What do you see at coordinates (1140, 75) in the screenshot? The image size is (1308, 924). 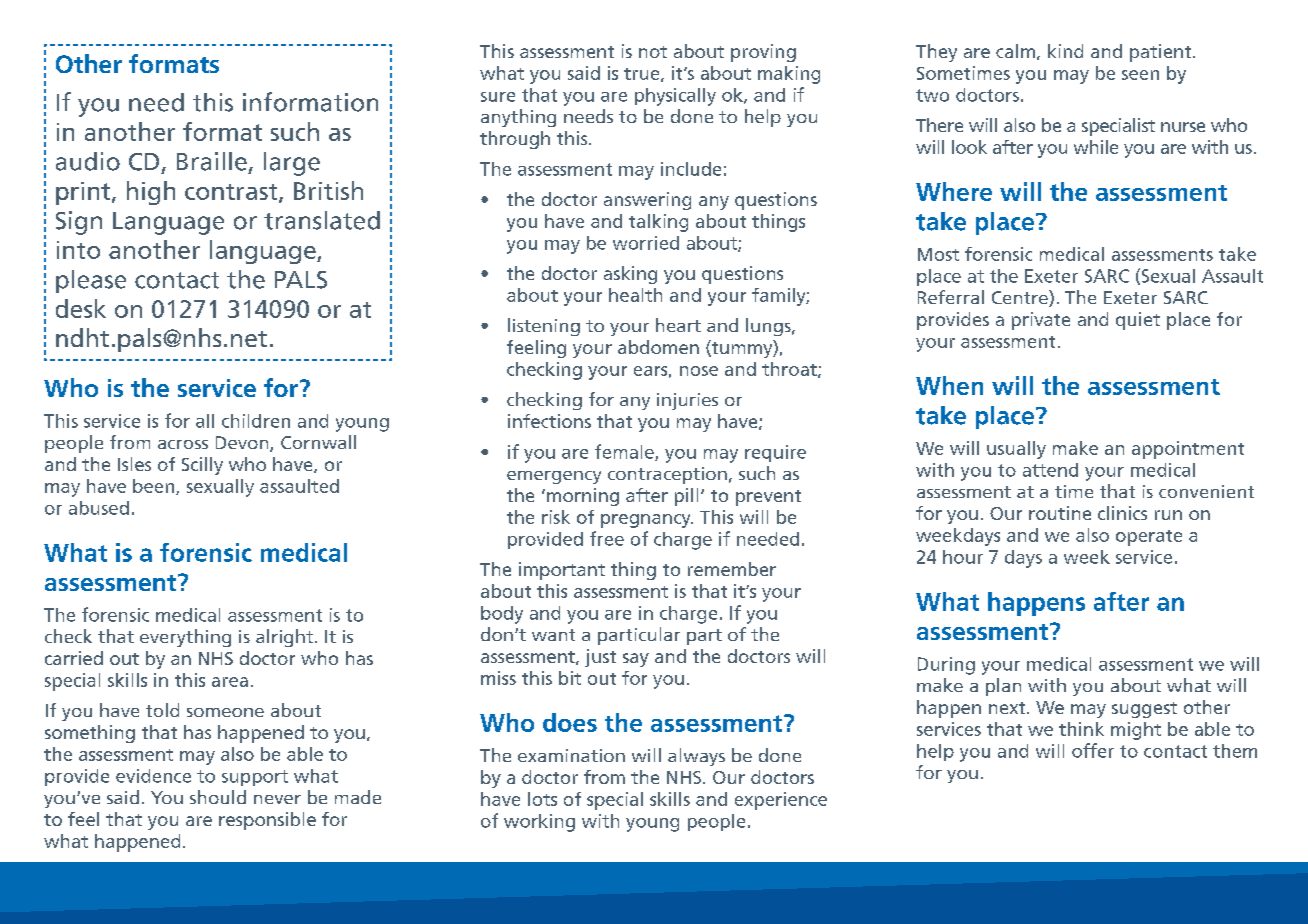 I see `seen` at bounding box center [1140, 75].
